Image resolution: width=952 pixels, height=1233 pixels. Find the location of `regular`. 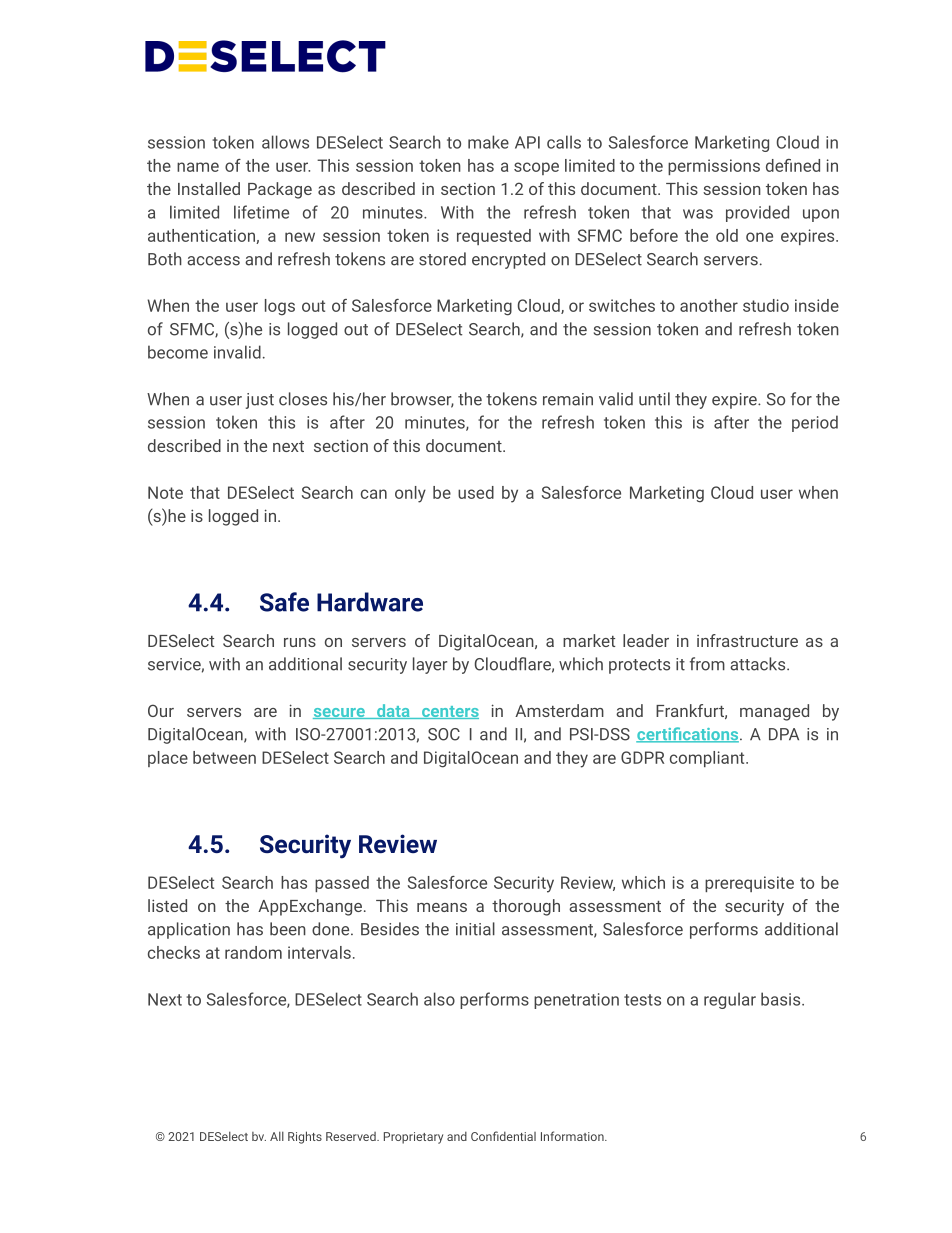

regular is located at coordinates (730, 1000).
